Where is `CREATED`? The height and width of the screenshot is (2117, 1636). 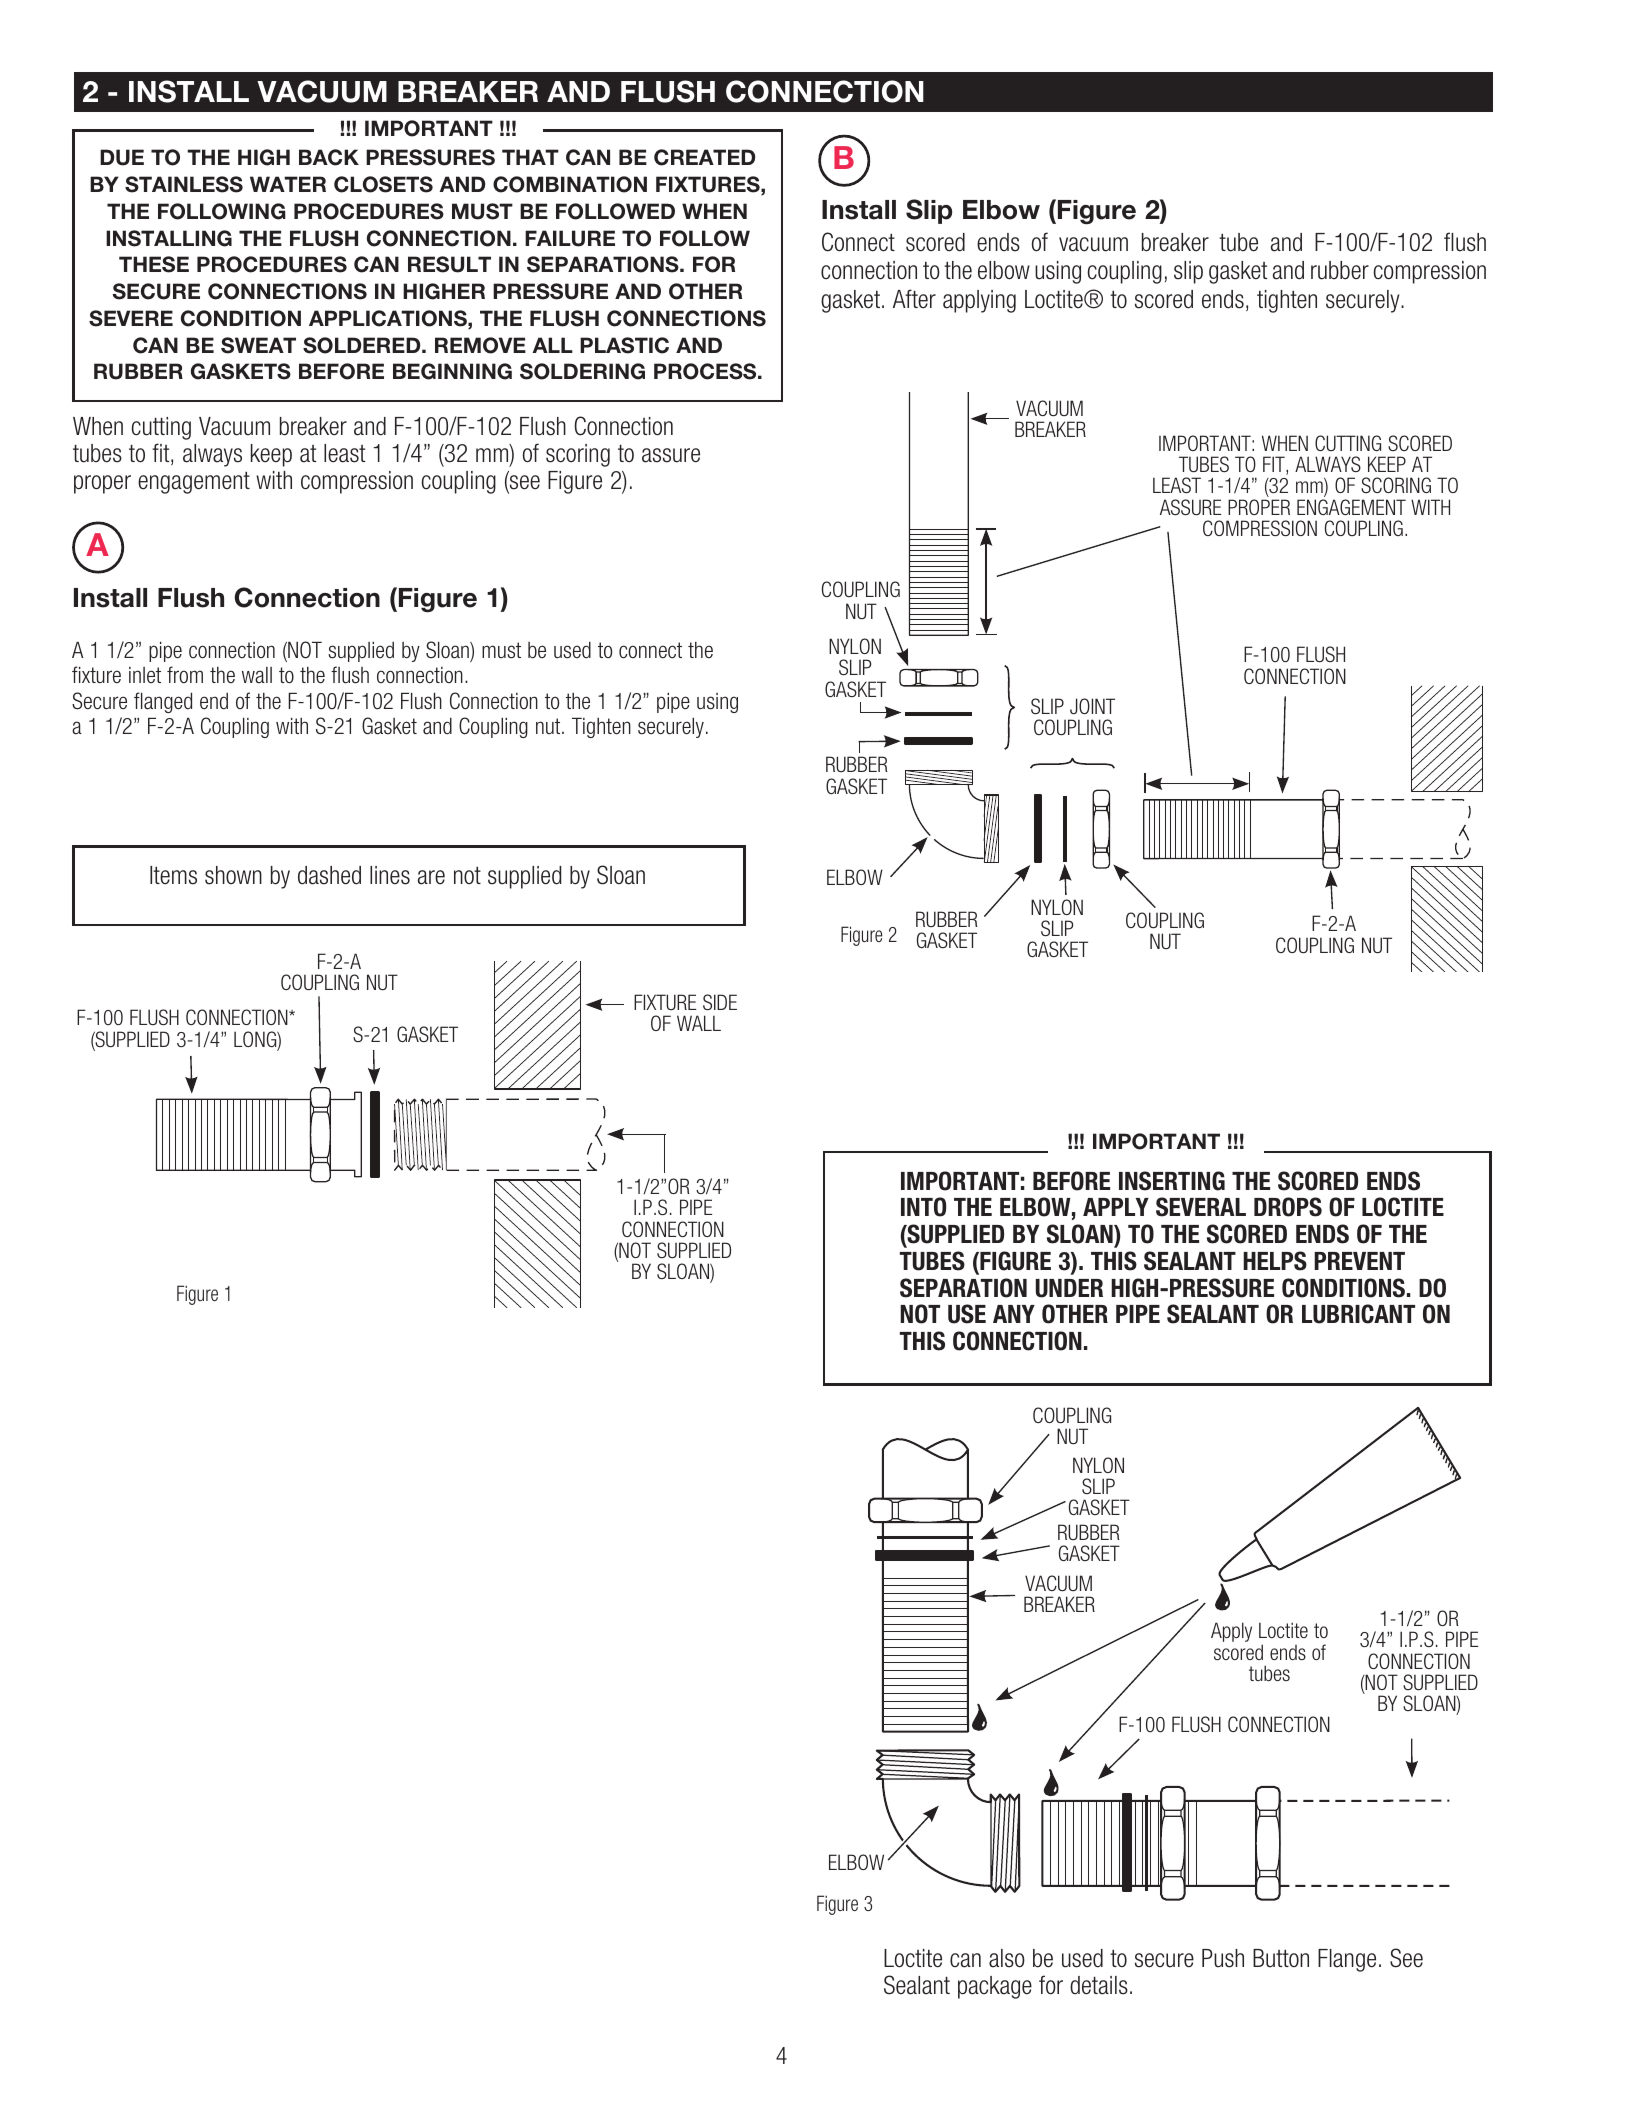 CREATED is located at coordinates (704, 157).
